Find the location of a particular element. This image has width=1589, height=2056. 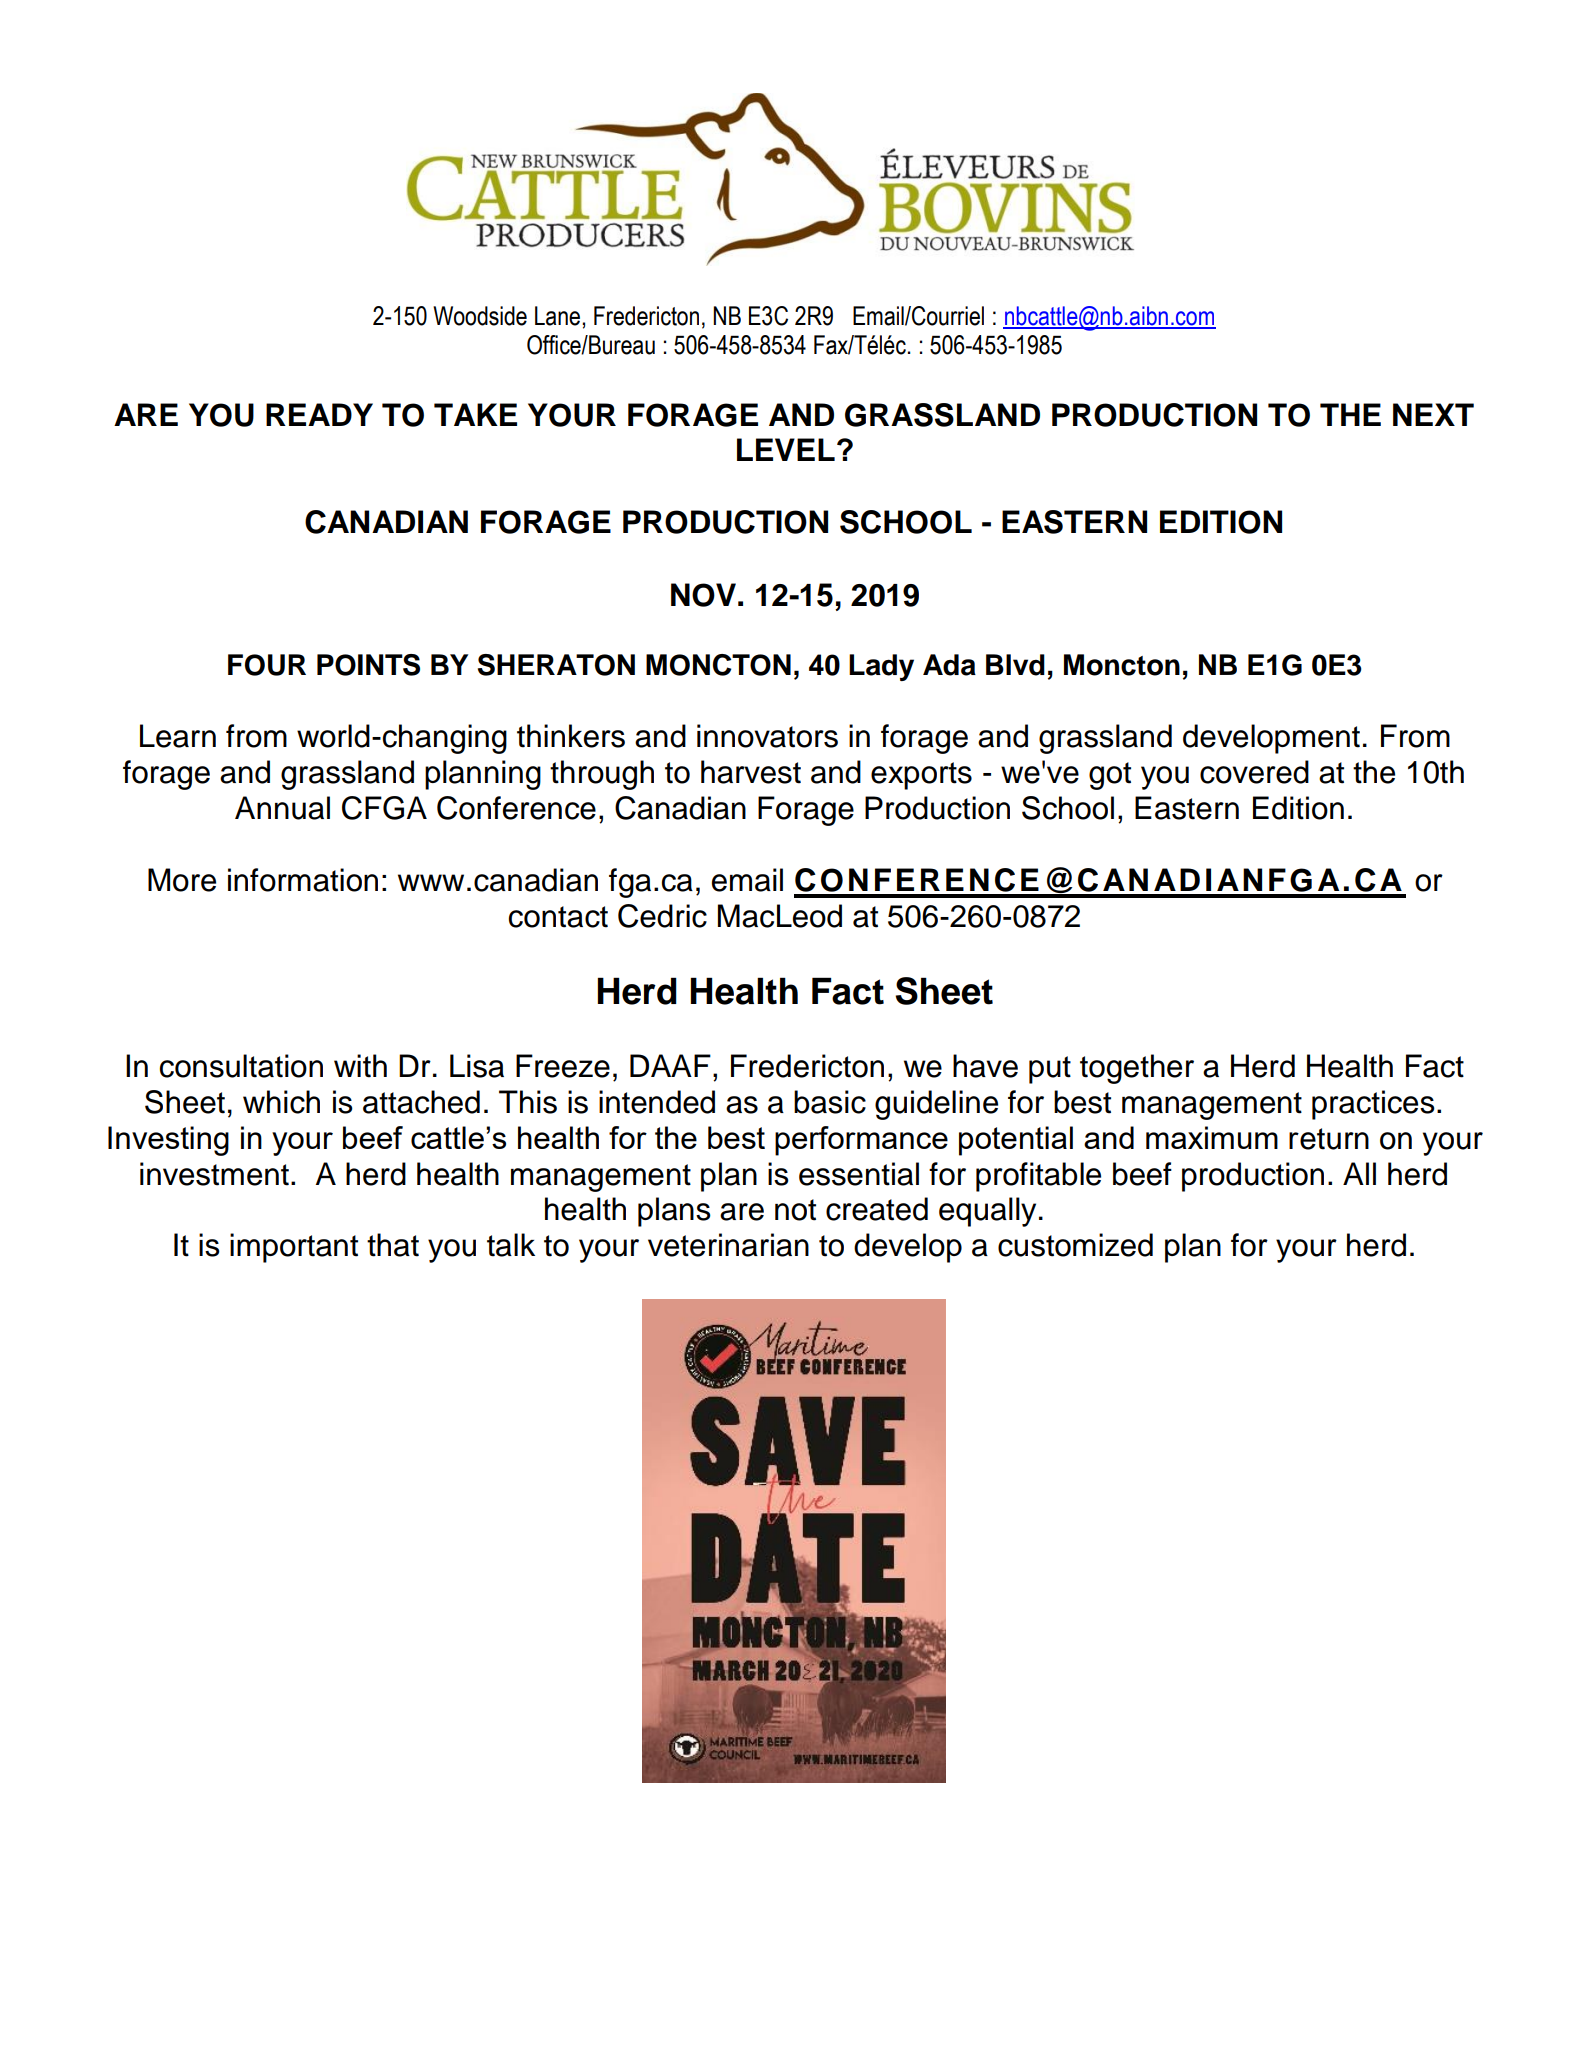

not is located at coordinates (795, 1210).
